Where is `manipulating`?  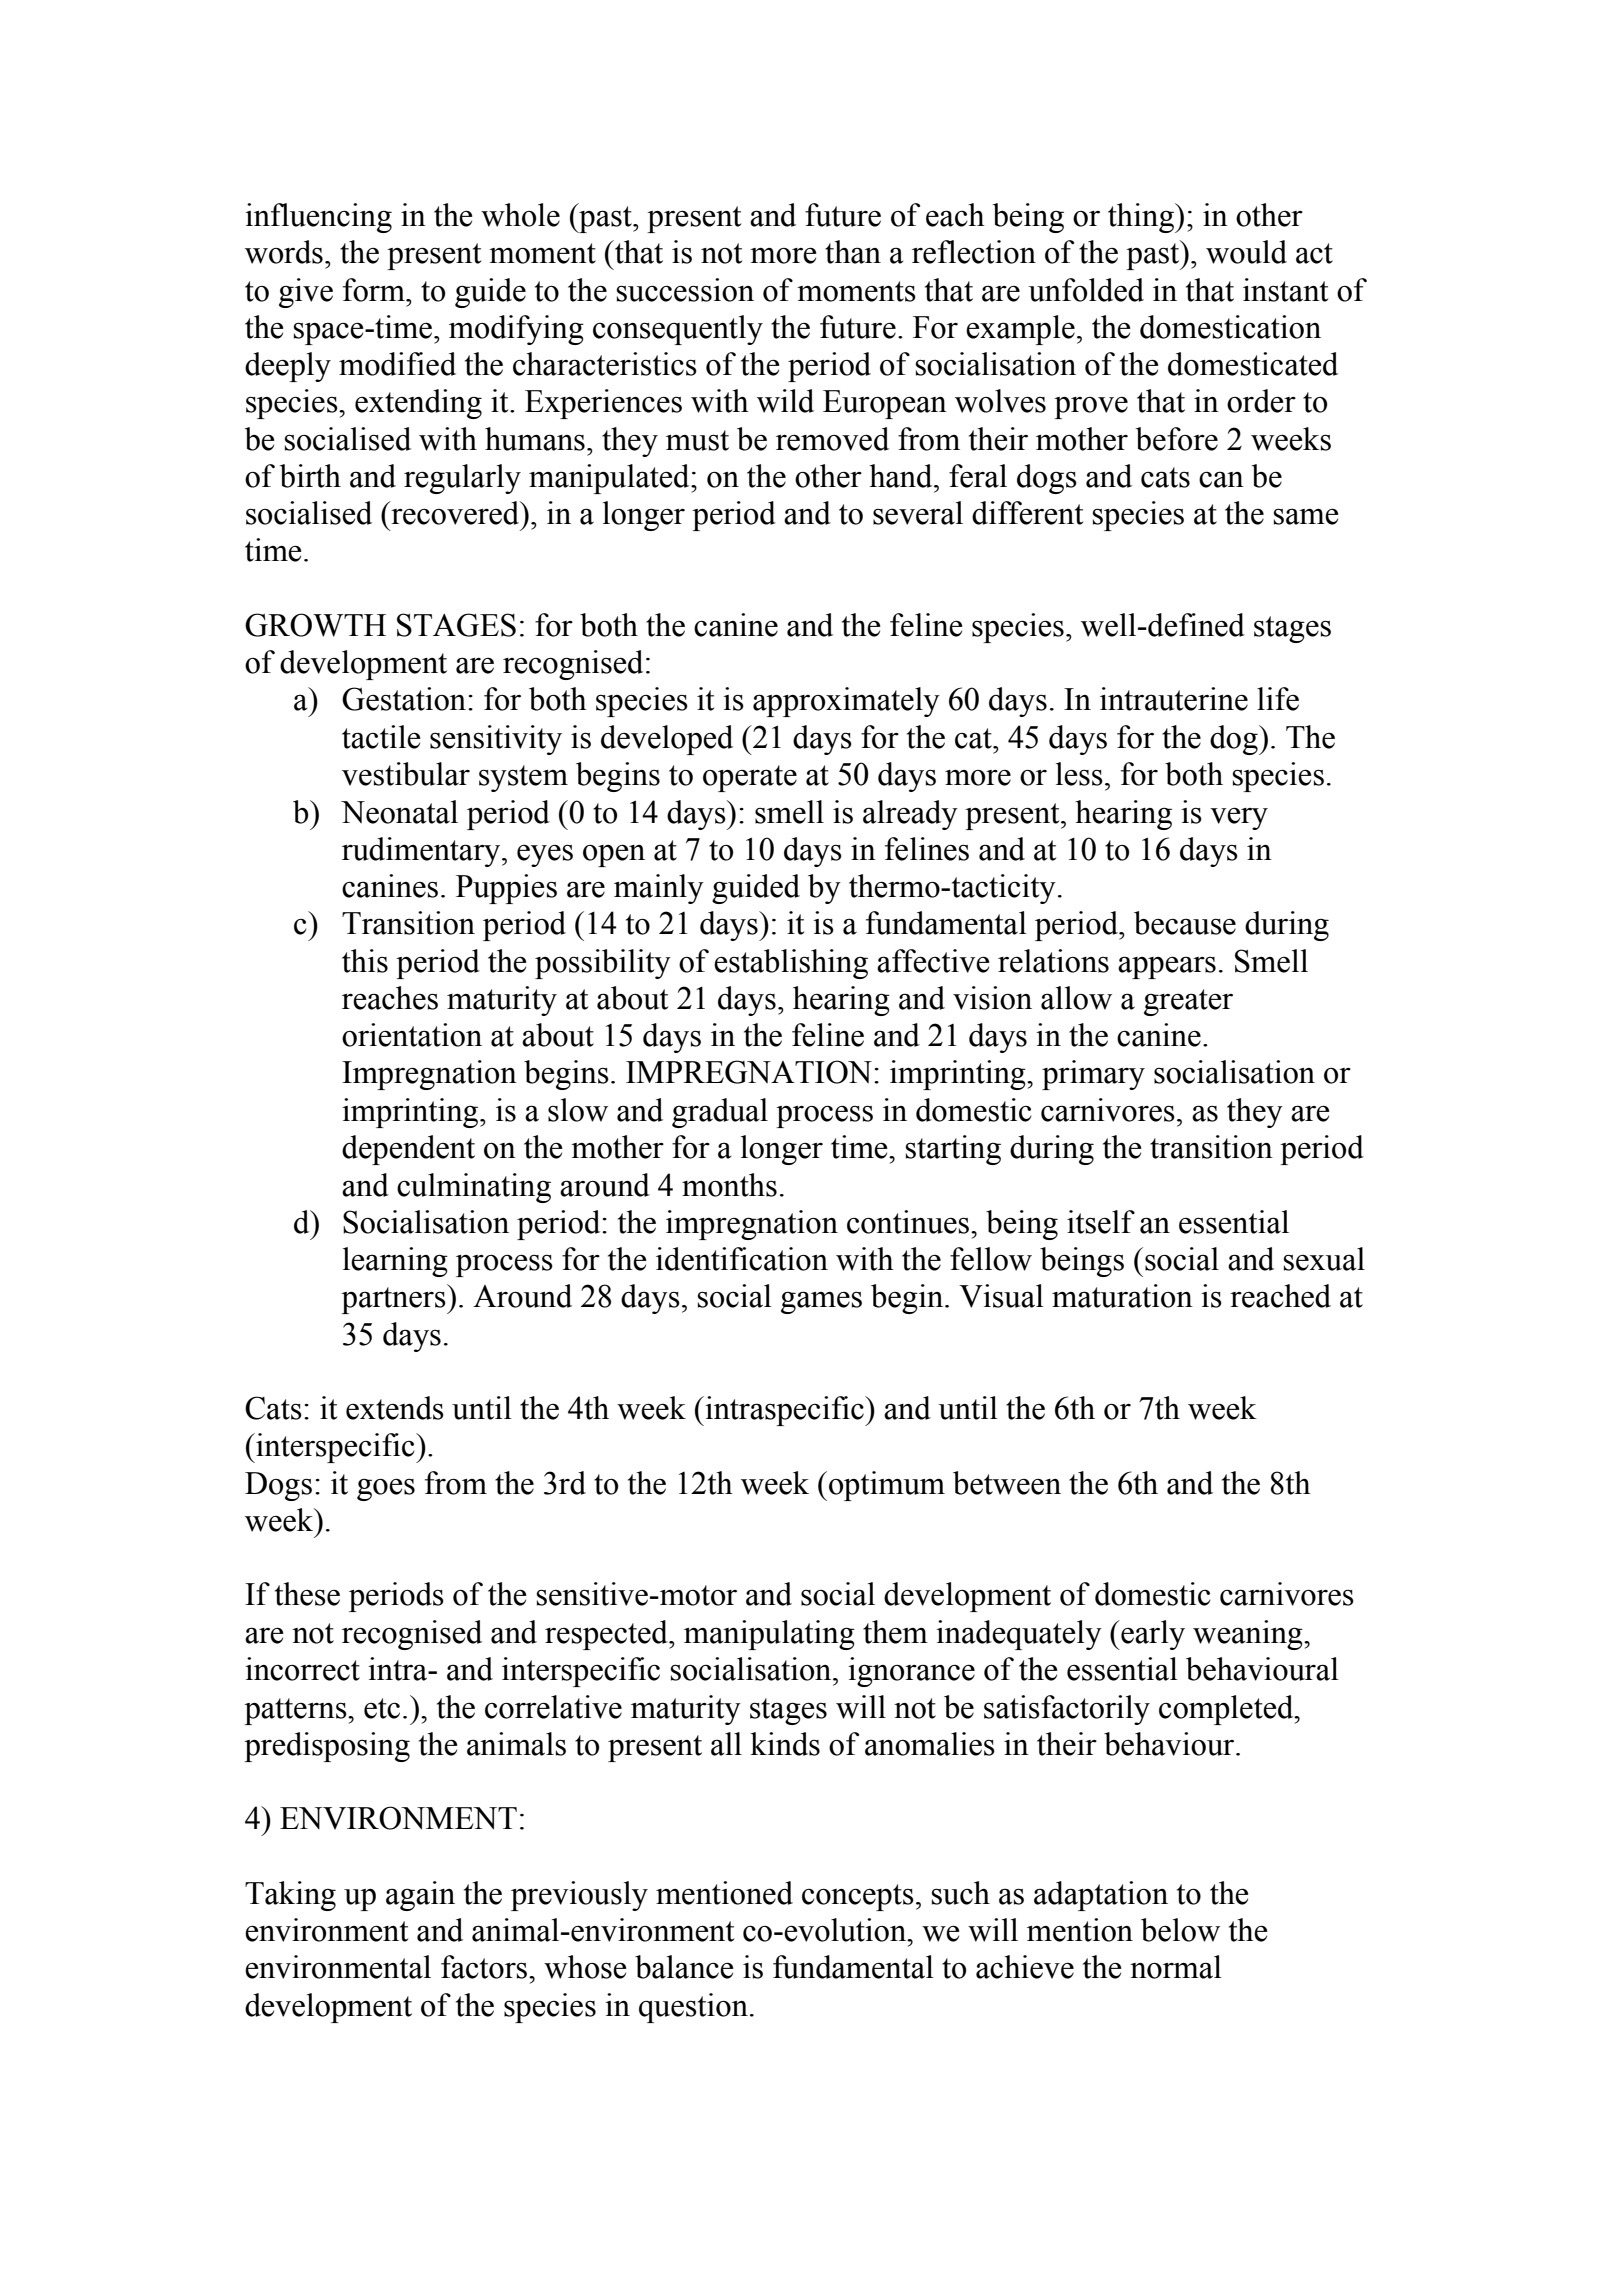 manipulating is located at coordinates (769, 1635).
